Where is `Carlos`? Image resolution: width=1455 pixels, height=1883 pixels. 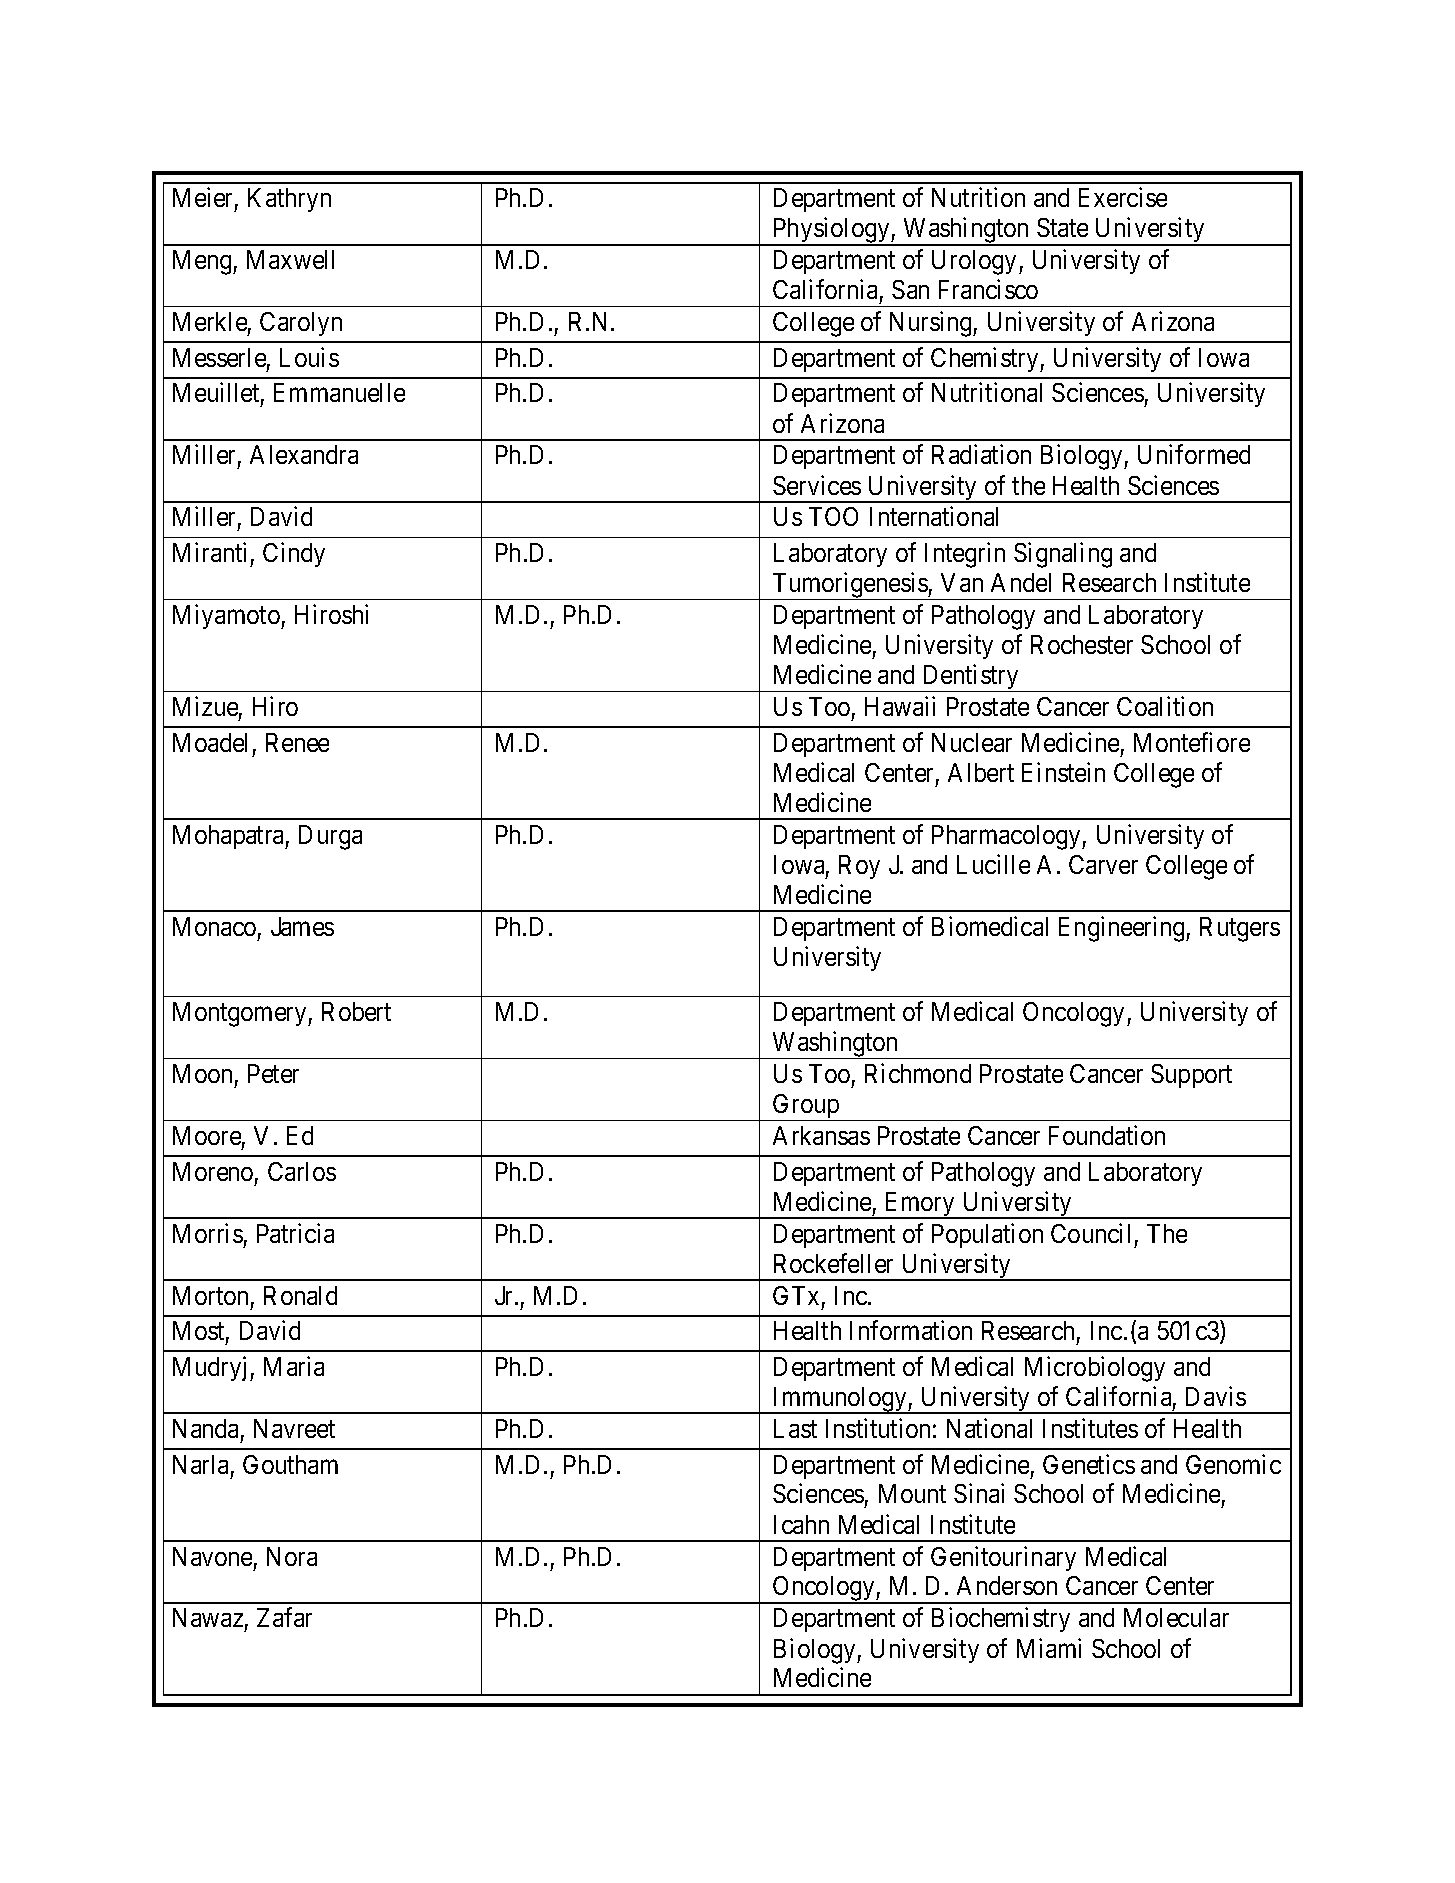
Carlos is located at coordinates (302, 1171).
